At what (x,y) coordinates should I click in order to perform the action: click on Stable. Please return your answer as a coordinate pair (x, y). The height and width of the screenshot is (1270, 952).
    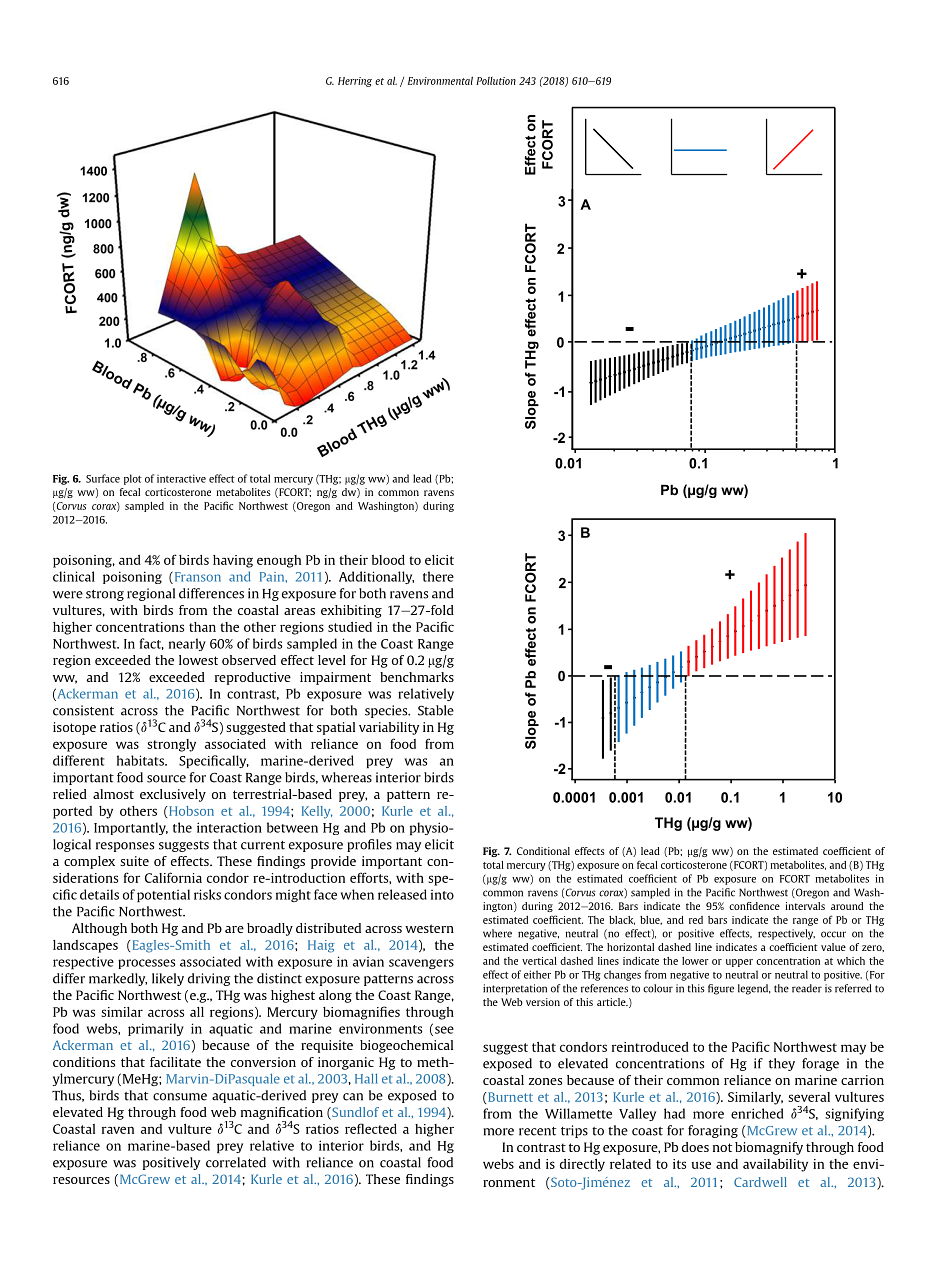
    Looking at the image, I should click on (436, 710).
